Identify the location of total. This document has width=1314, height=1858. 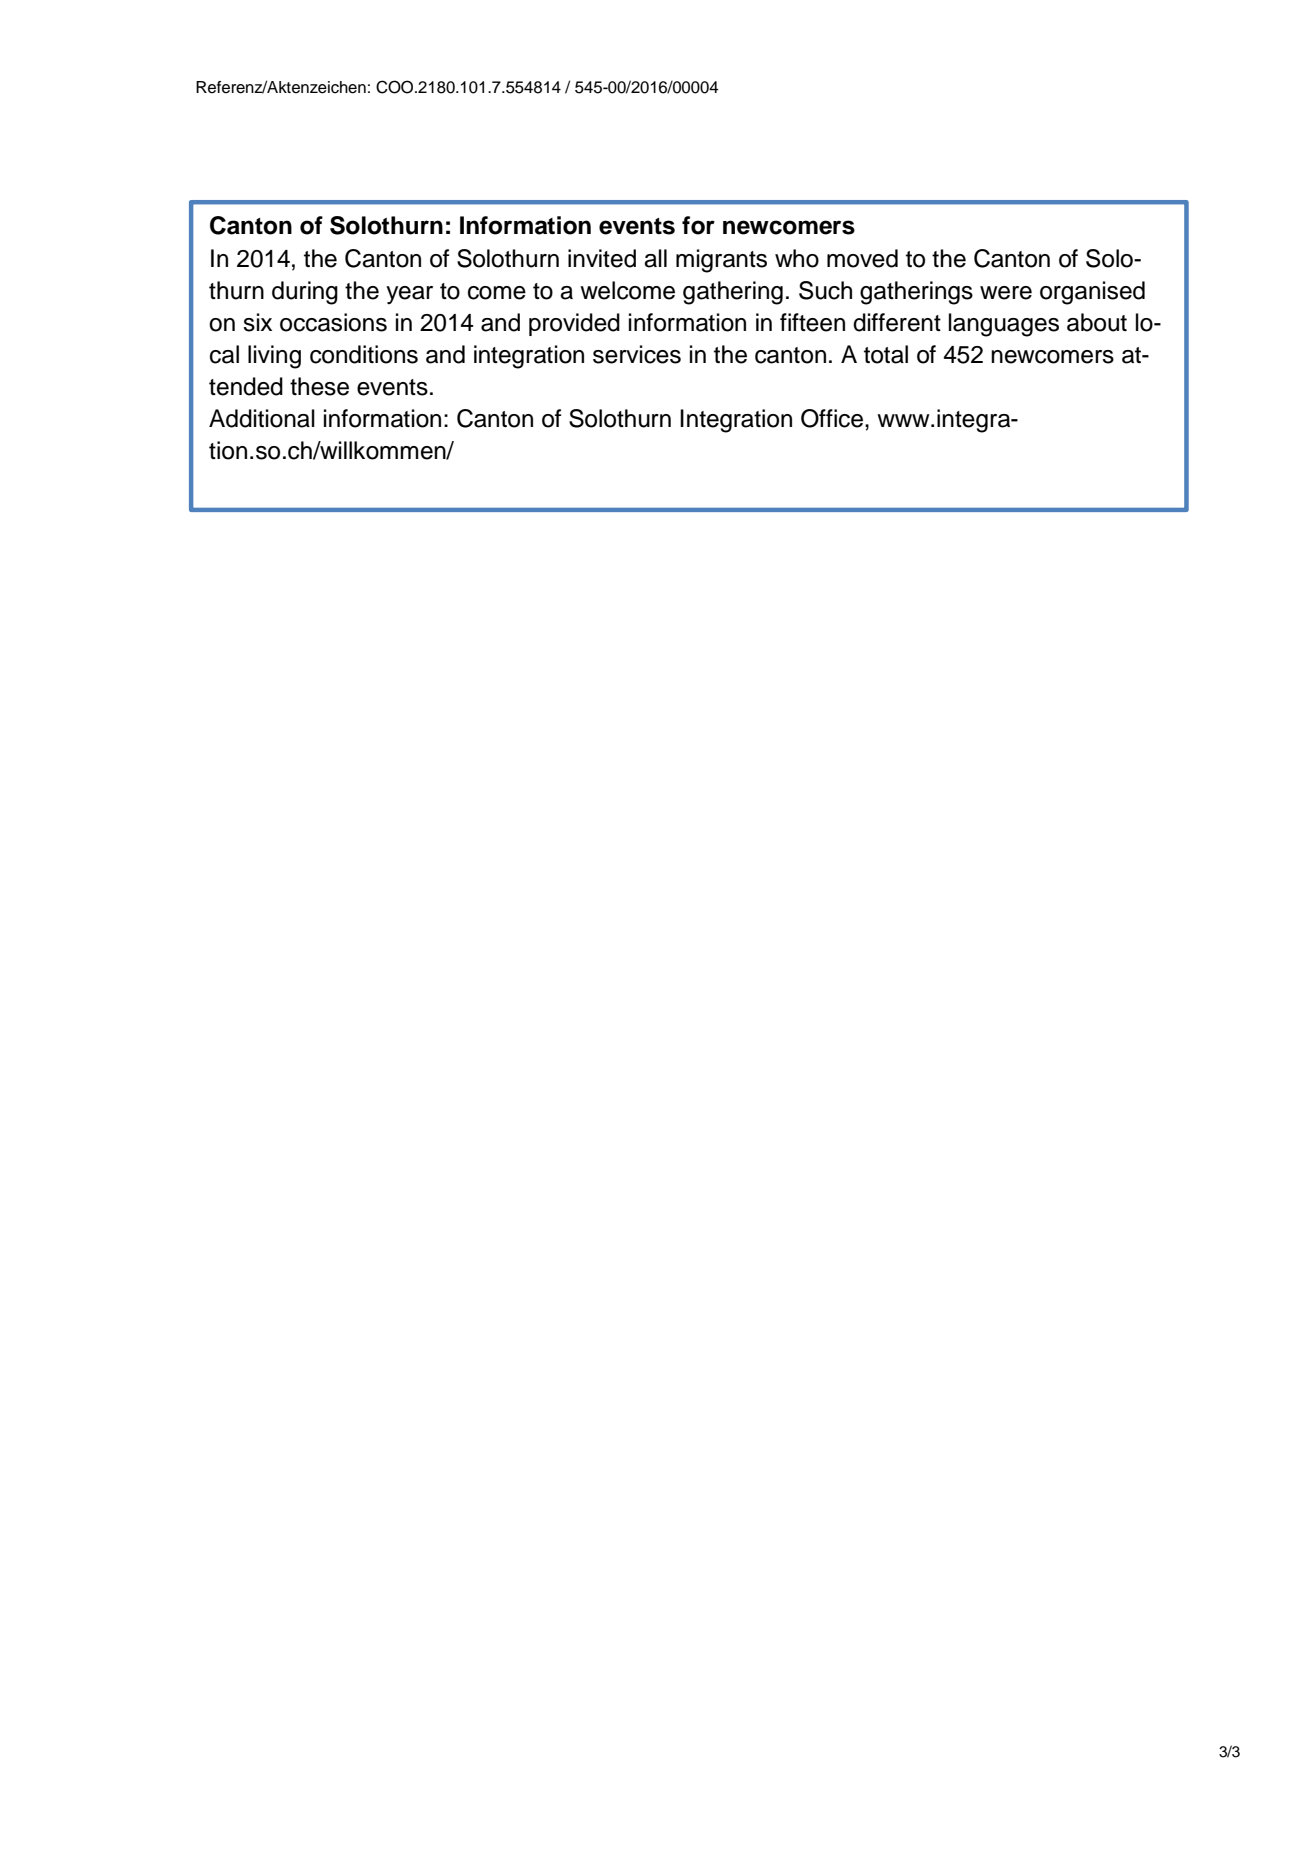
(886, 354).
